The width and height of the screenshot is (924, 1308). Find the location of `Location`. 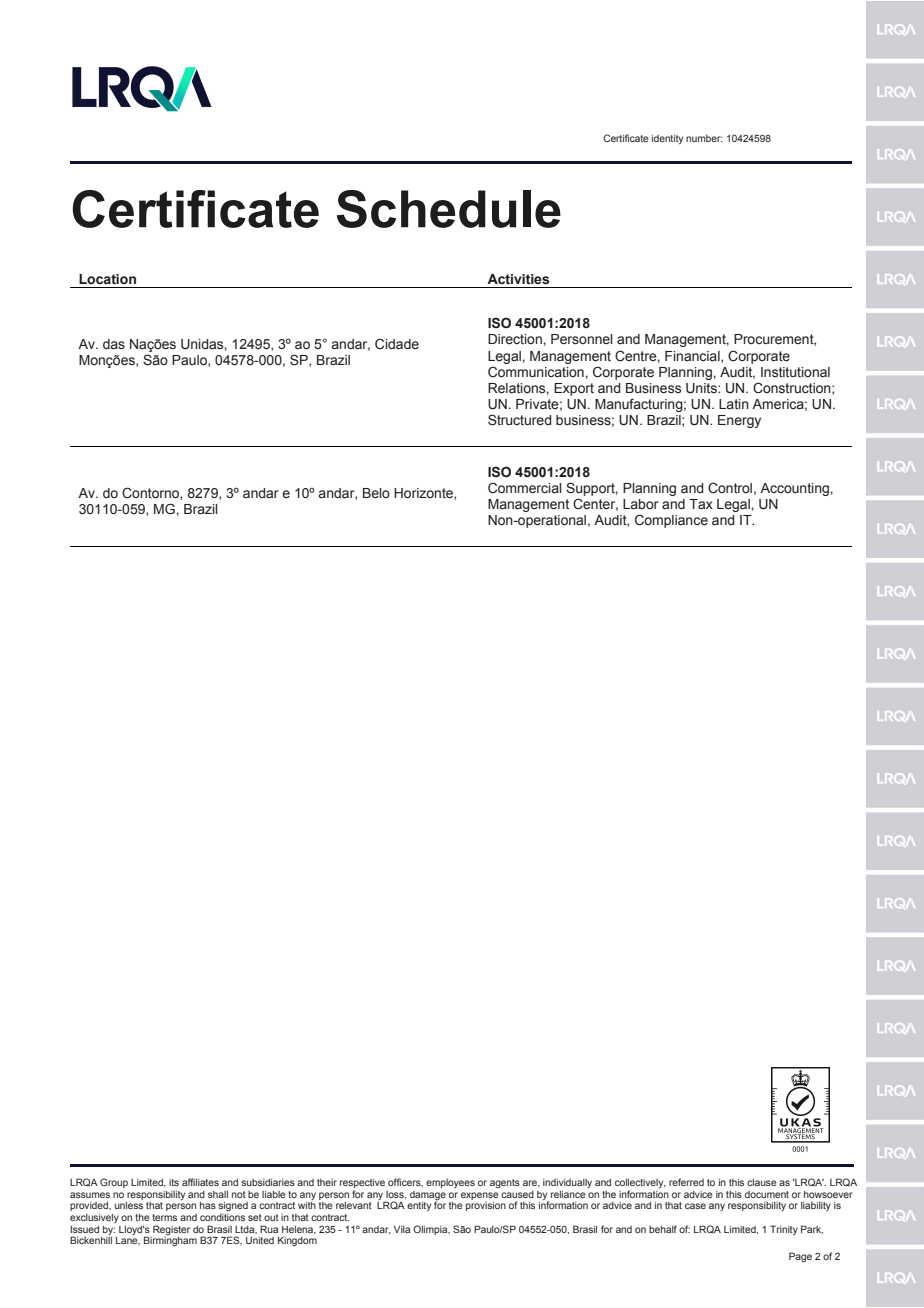

Location is located at coordinates (107, 279).
